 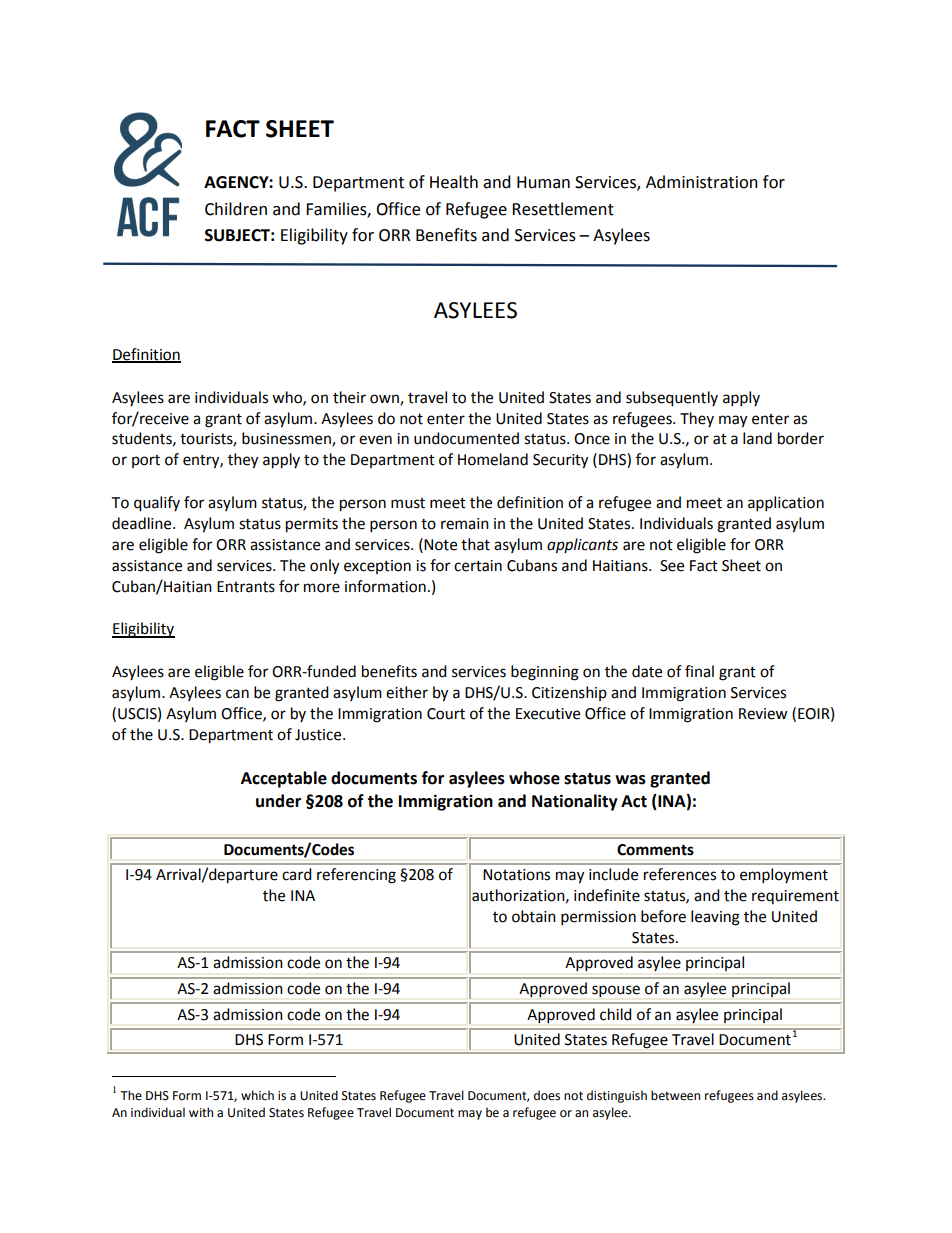 I want to click on Administration, so click(x=702, y=182).
